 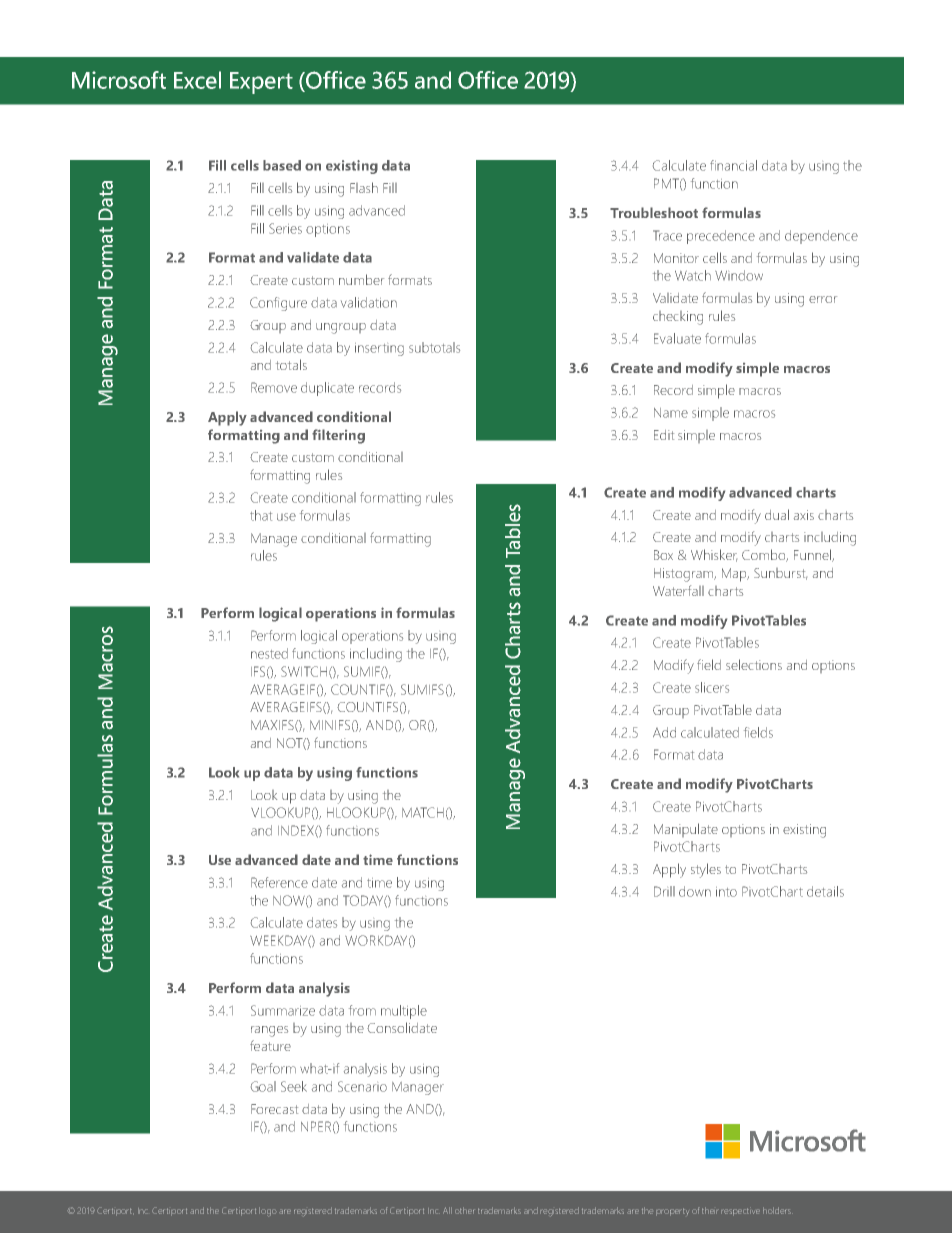 I want to click on logo, so click(x=268, y=1212).
